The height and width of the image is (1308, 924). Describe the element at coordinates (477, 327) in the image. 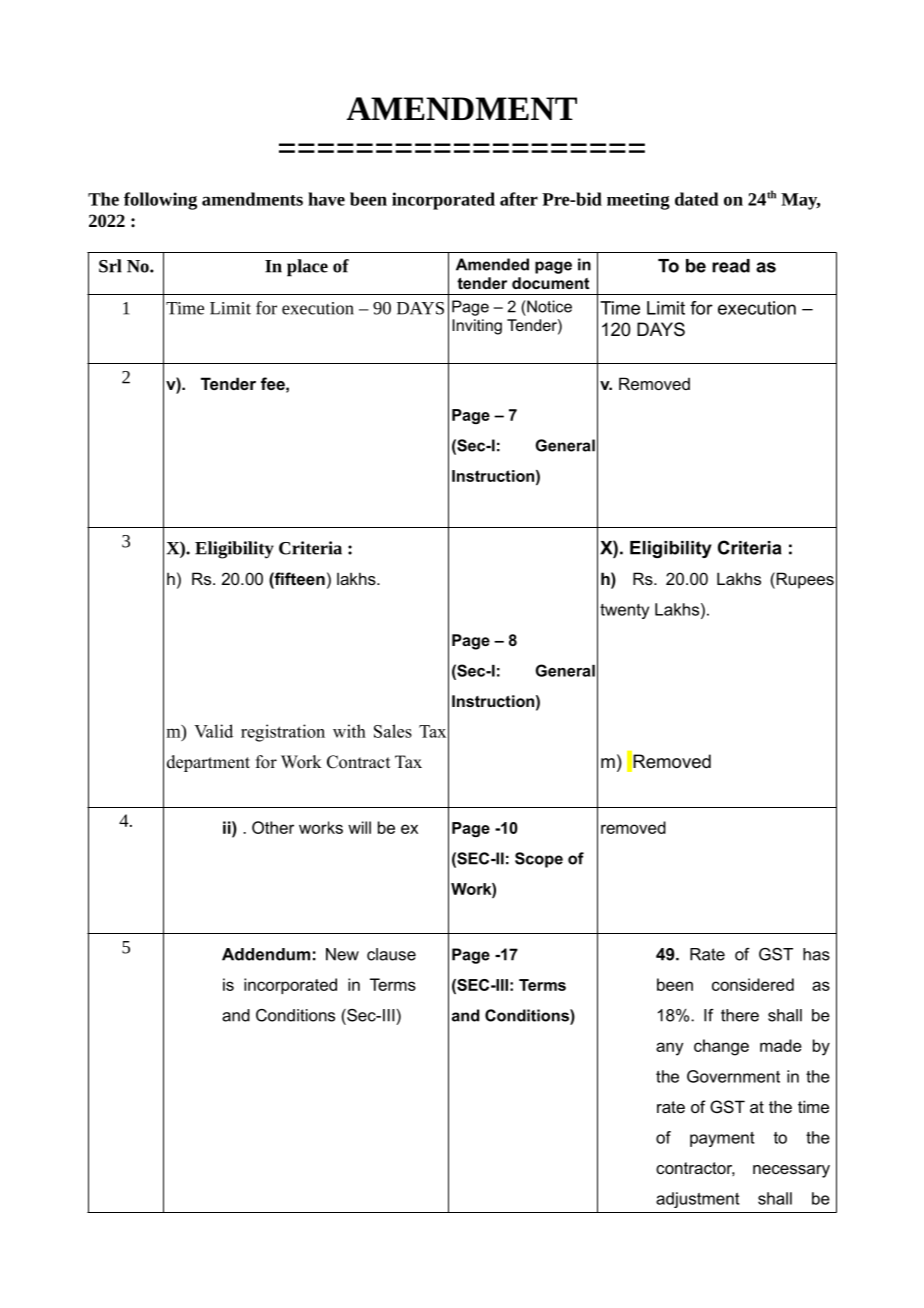

I see `Inviting` at that location.
